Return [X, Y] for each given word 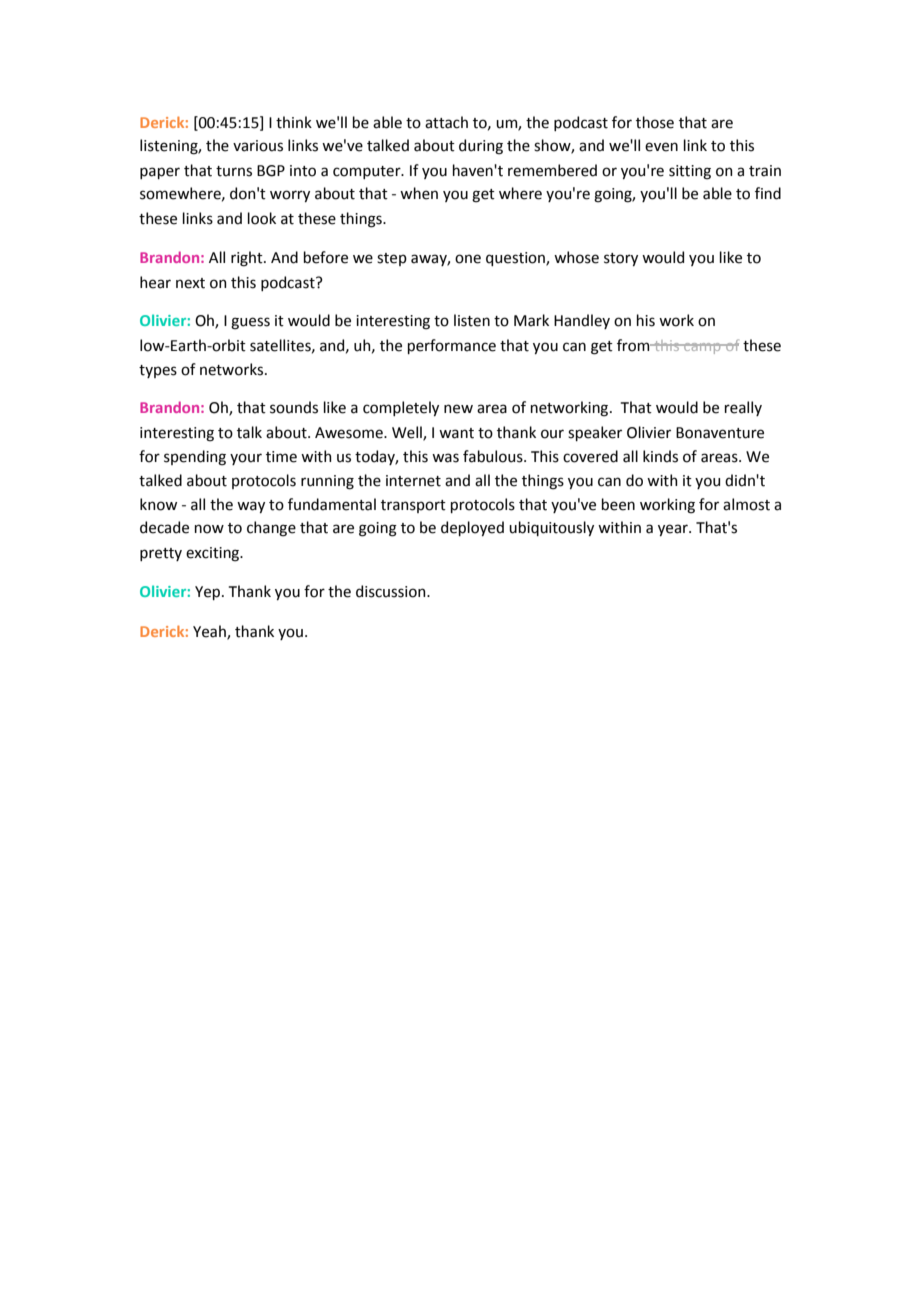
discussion [392, 591]
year [674, 530]
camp [702, 348]
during [481, 147]
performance [452, 346]
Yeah [210, 632]
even [661, 147]
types [158, 371]
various [258, 146]
